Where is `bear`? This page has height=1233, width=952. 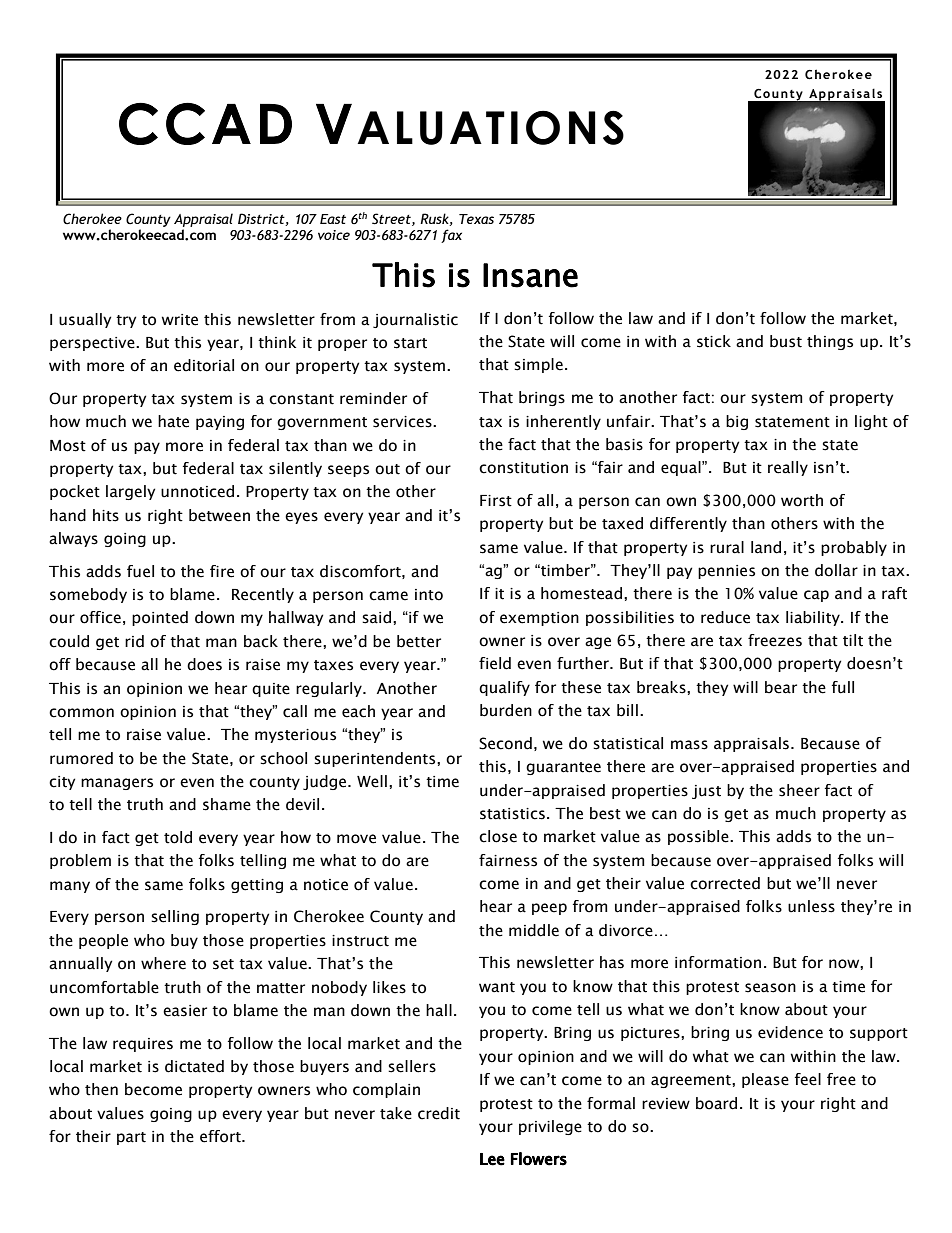 bear is located at coordinates (781, 687).
